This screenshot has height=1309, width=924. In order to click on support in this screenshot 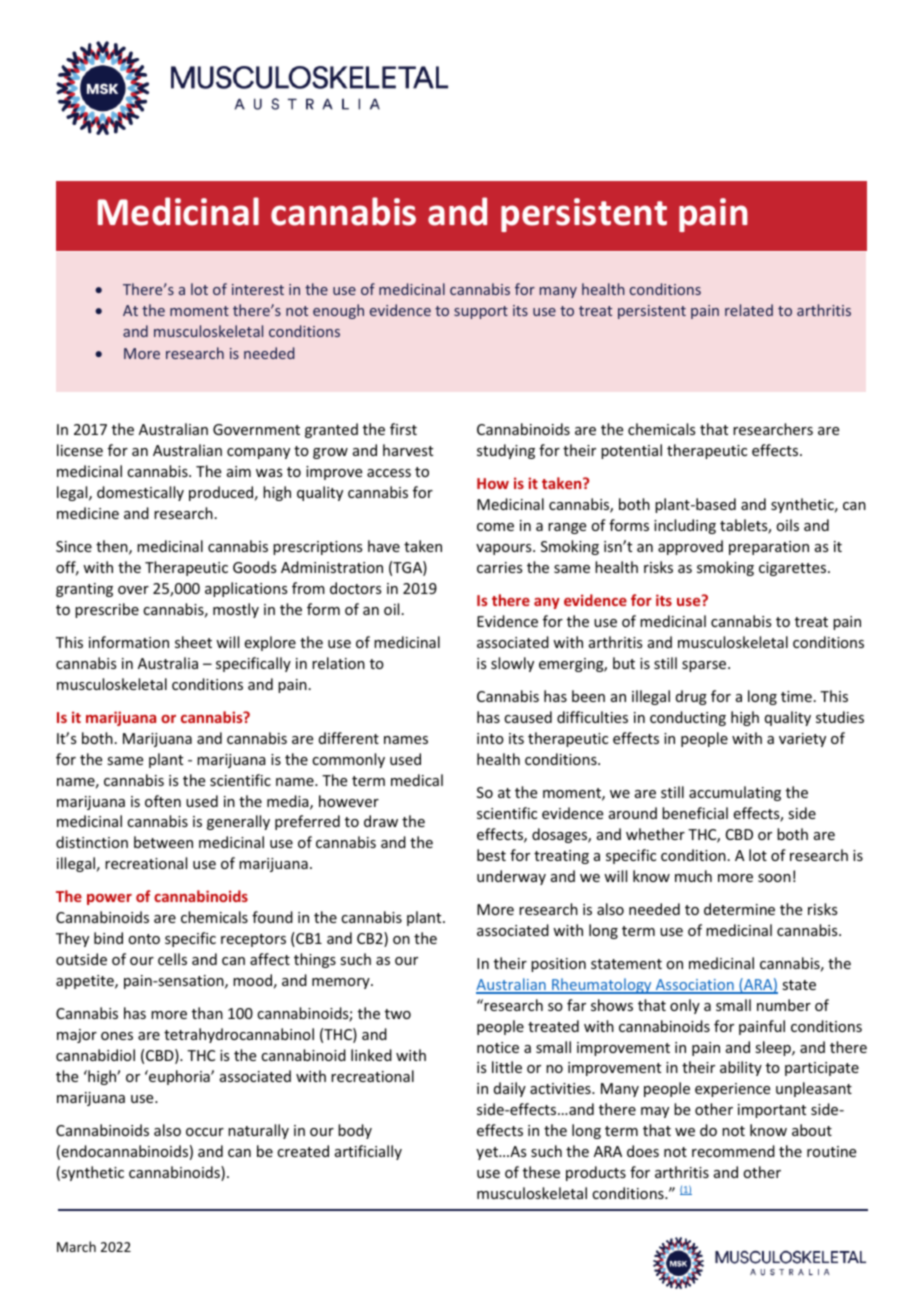, I will do `click(481, 312)`.
